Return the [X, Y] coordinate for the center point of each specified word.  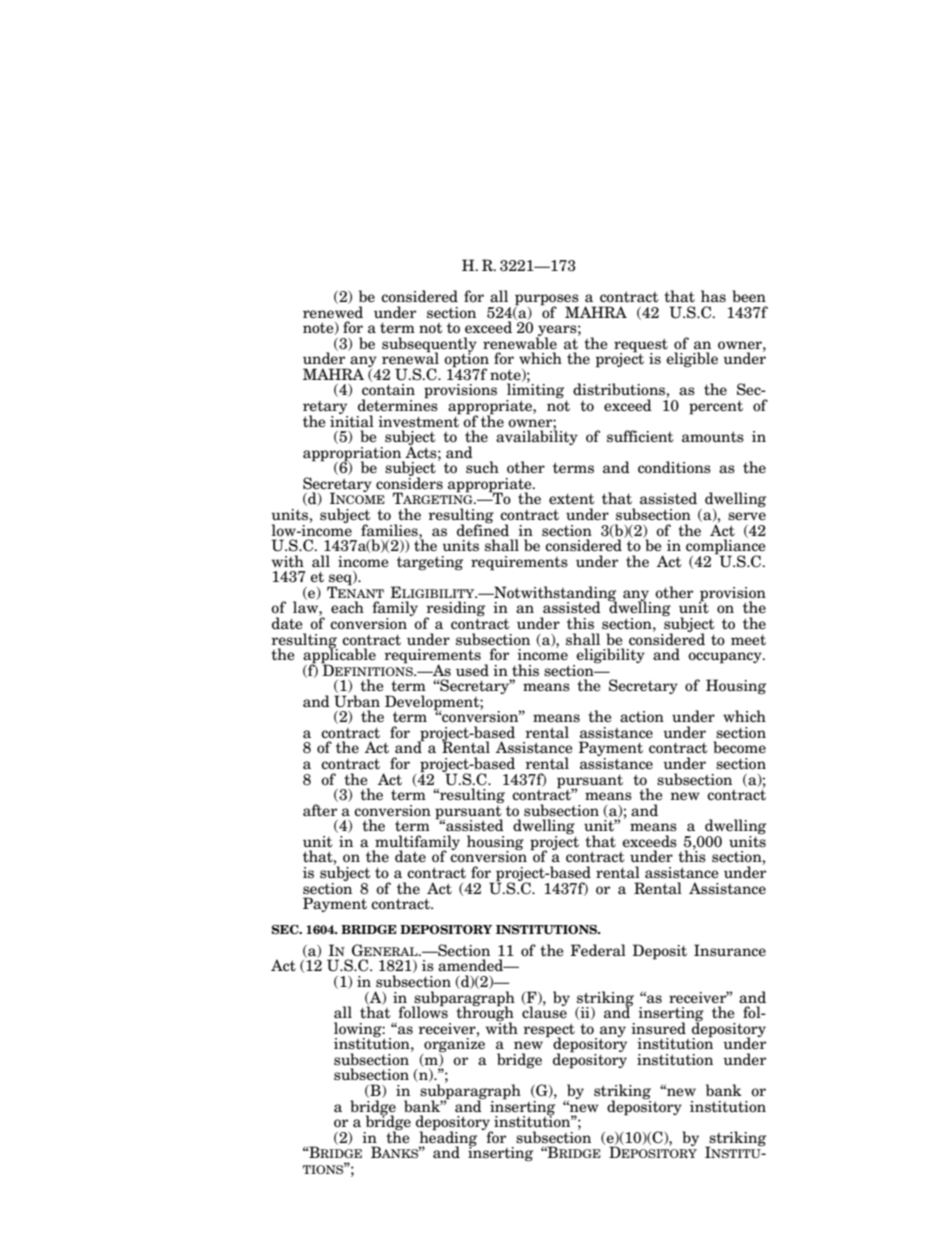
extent [571, 499]
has [713, 296]
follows [423, 1011]
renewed [333, 312]
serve [747, 516]
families [390, 530]
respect [549, 1031]
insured [658, 1028]
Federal [598, 950]
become [739, 747]
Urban [357, 701]
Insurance [730, 950]
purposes [547, 301]
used [472, 670]
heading [447, 1138]
